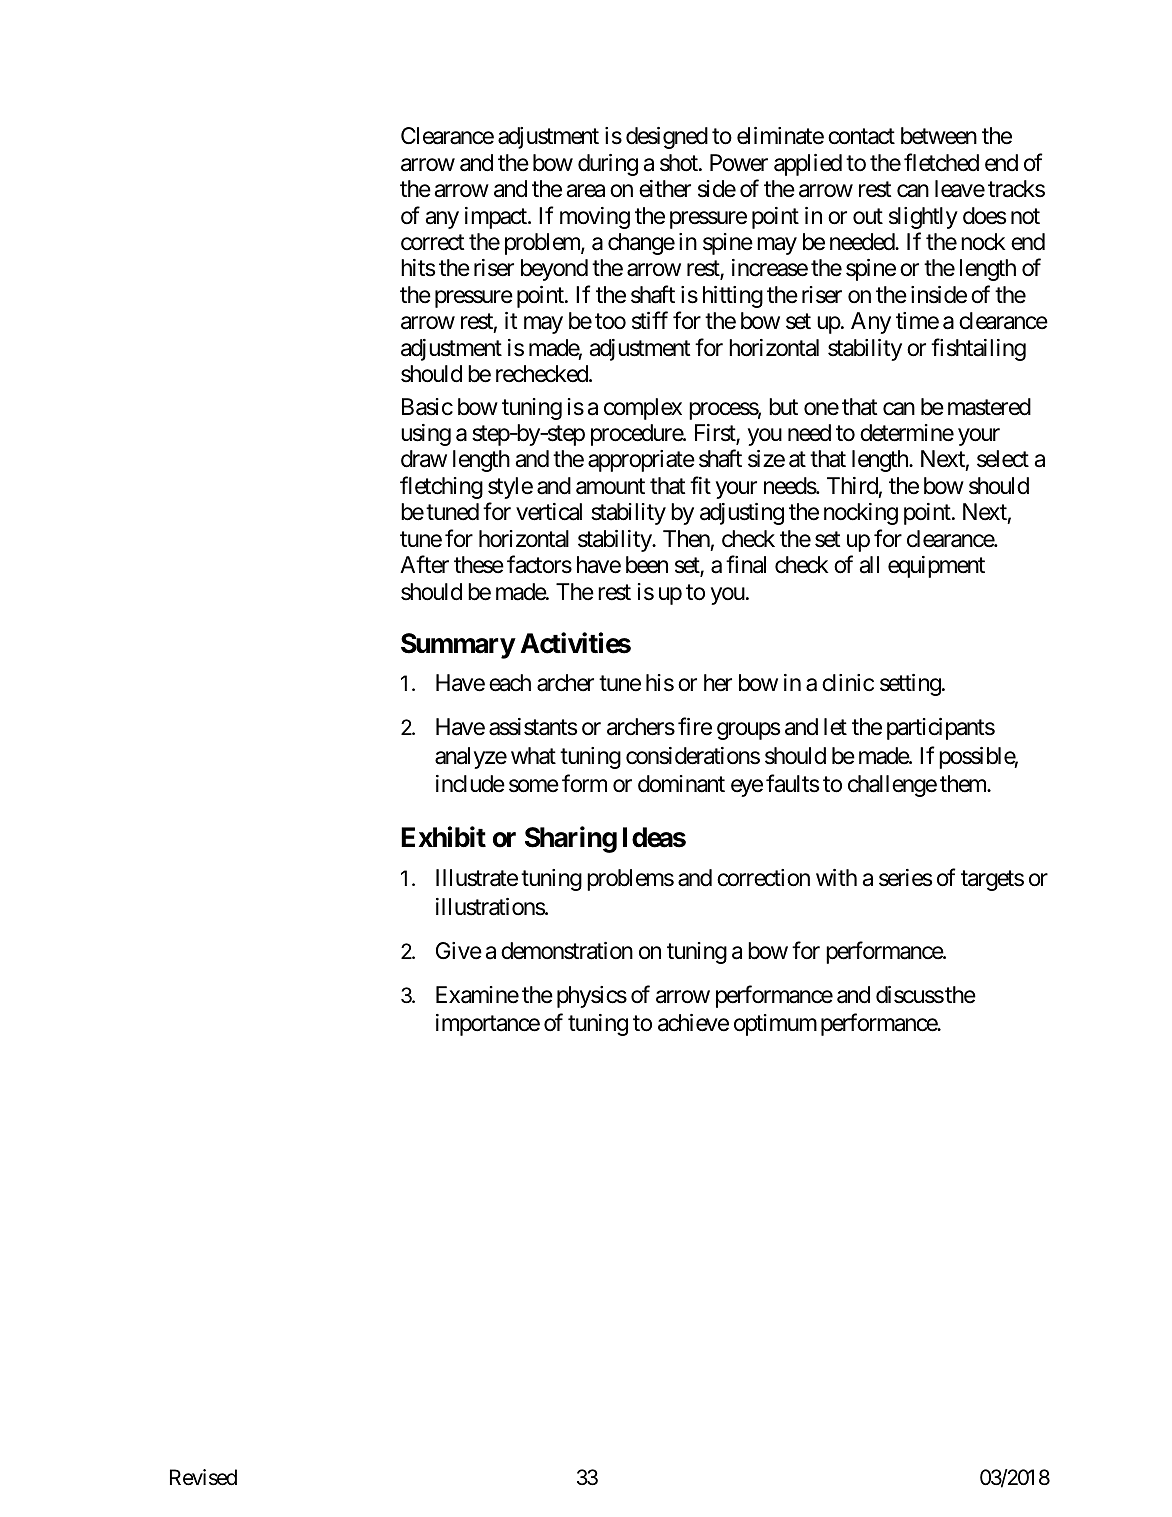 Image resolution: width=1172 pixels, height=1517 pixels. Describe the element at coordinates (203, 1477) in the document. I see `Revised` at that location.
